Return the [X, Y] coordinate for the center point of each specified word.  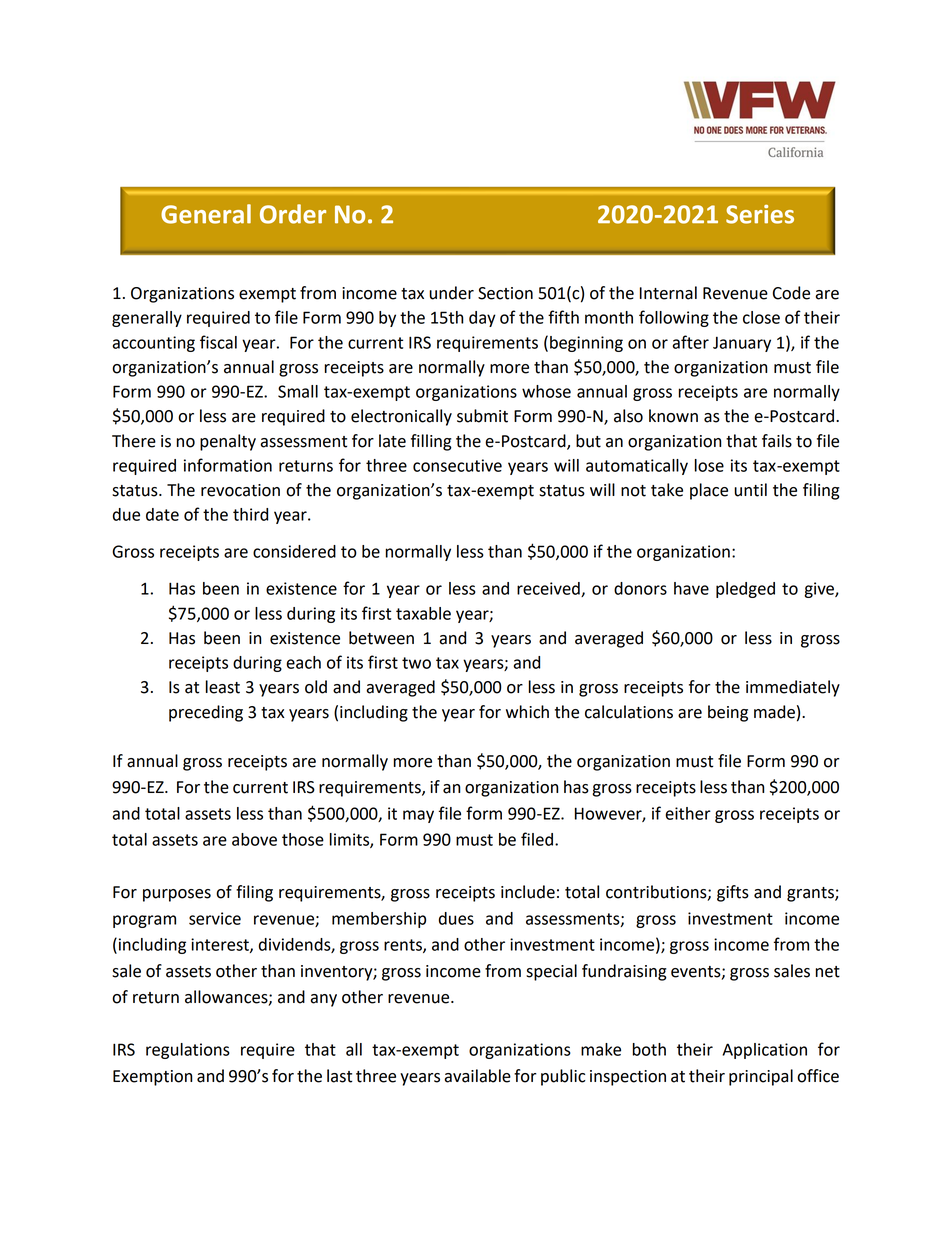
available [477, 1076]
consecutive [457, 465]
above [254, 839]
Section [505, 293]
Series [760, 214]
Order [293, 214]
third [250, 514]
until [750, 490]
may [418, 816]
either [688, 813]
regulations [188, 1051]
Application [764, 1051]
